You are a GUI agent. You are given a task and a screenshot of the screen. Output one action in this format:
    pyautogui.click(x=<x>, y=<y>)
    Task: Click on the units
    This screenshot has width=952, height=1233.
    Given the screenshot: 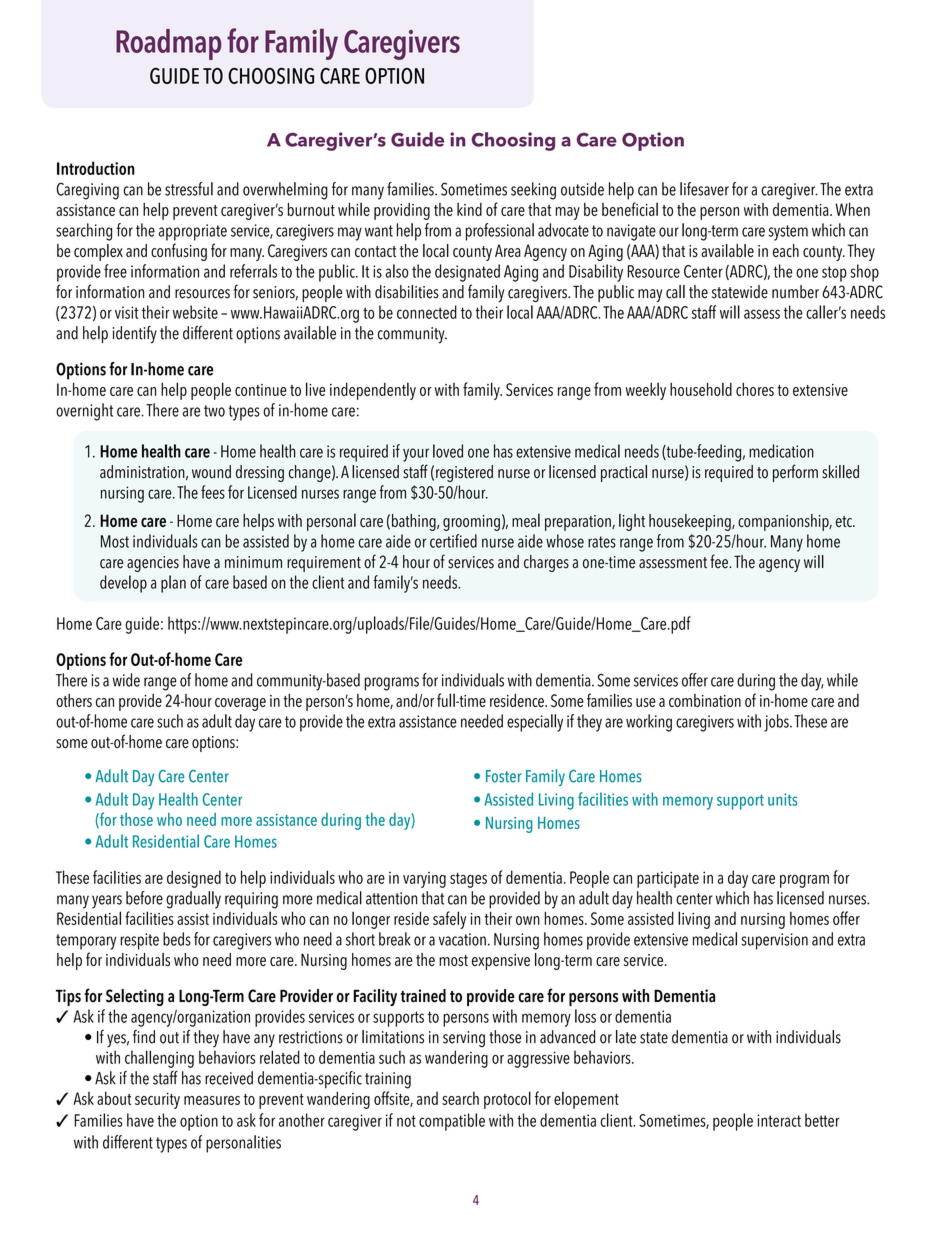 What is the action you would take?
    pyautogui.click(x=782, y=799)
